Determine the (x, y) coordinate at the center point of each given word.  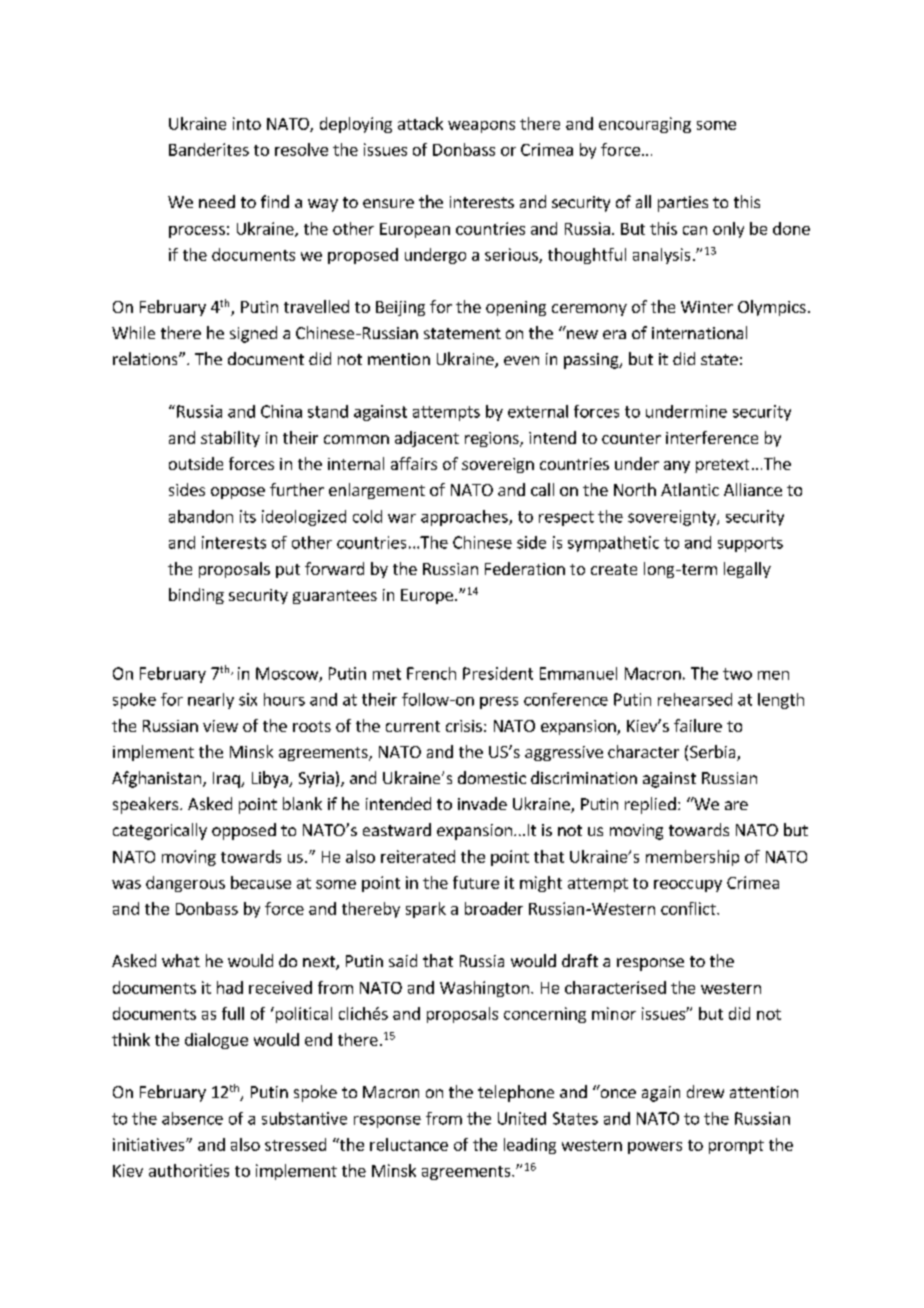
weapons (481, 127)
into (247, 123)
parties (683, 204)
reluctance (409, 1144)
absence (192, 1118)
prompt (736, 1147)
